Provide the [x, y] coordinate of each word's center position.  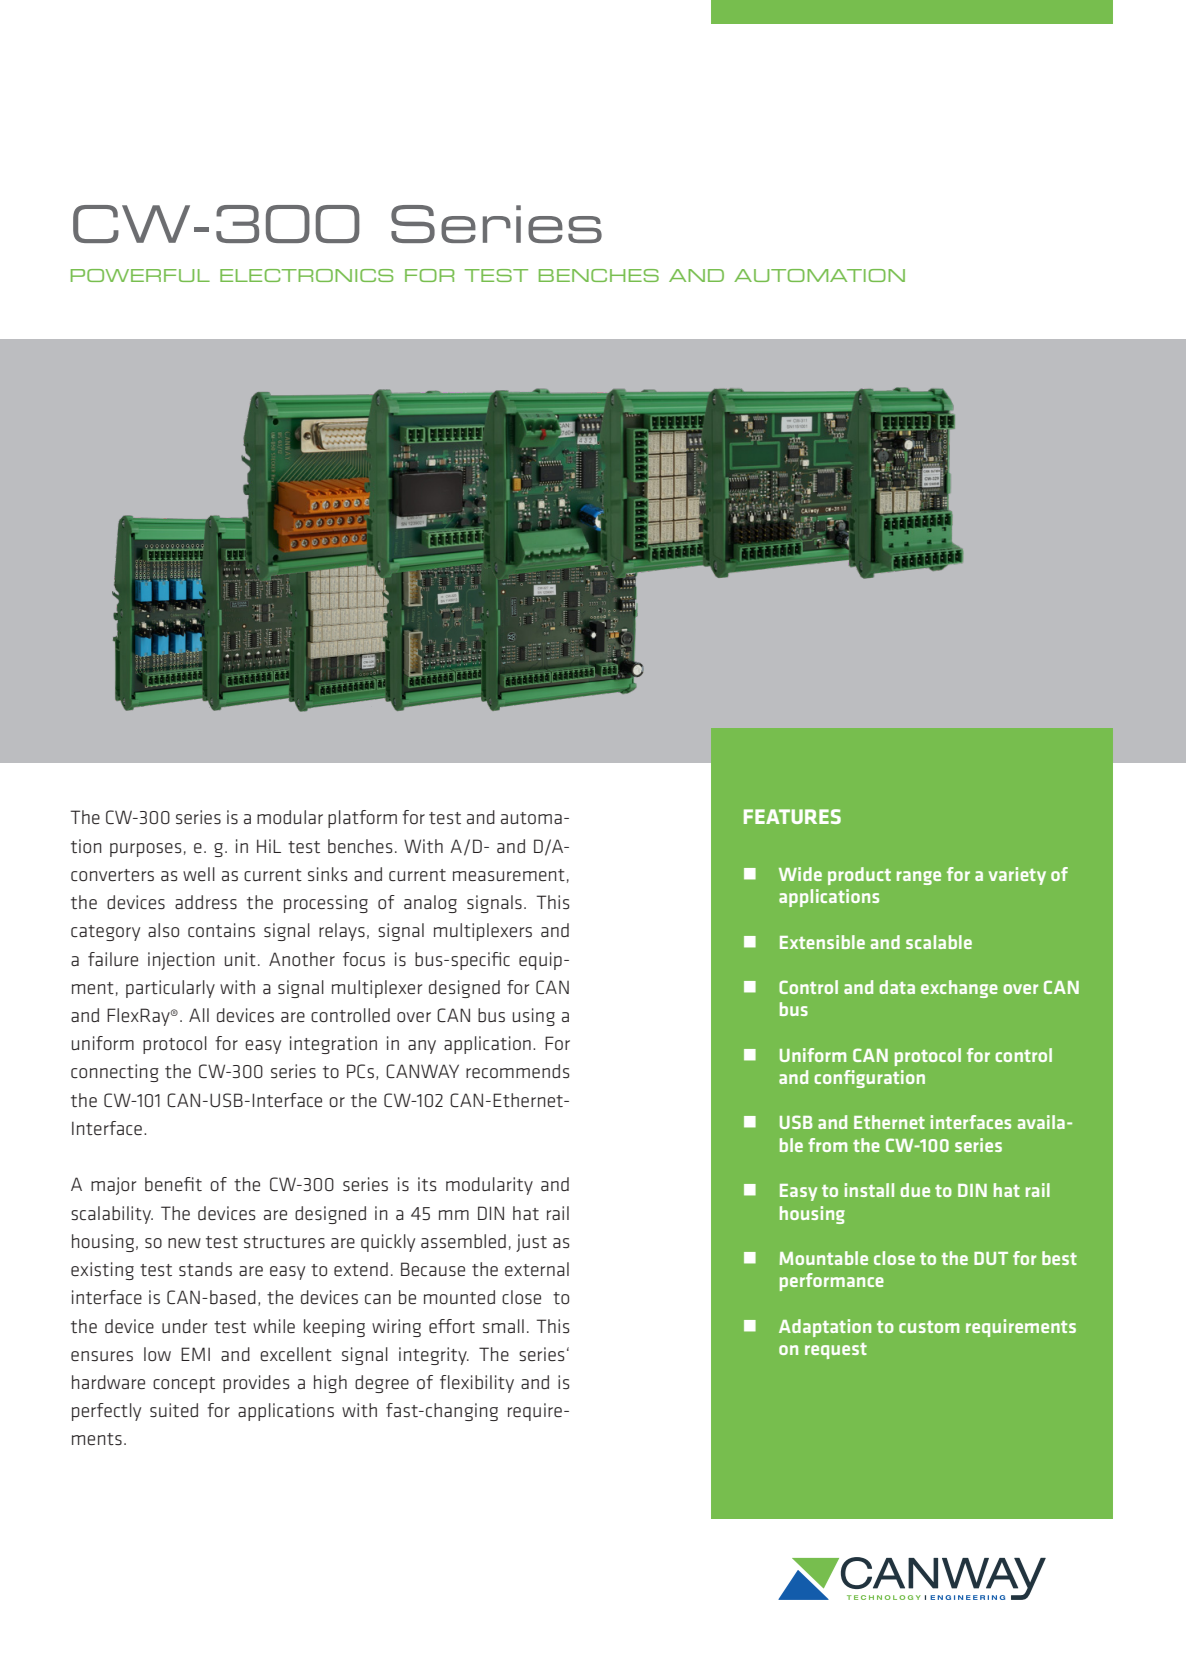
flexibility [477, 1384]
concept [184, 1385]
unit [240, 959]
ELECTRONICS [306, 275]
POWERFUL [140, 275]
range [919, 878]
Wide [800, 874]
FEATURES [792, 816]
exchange [959, 989]
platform [362, 819]
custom [929, 1327]
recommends [518, 1071]
